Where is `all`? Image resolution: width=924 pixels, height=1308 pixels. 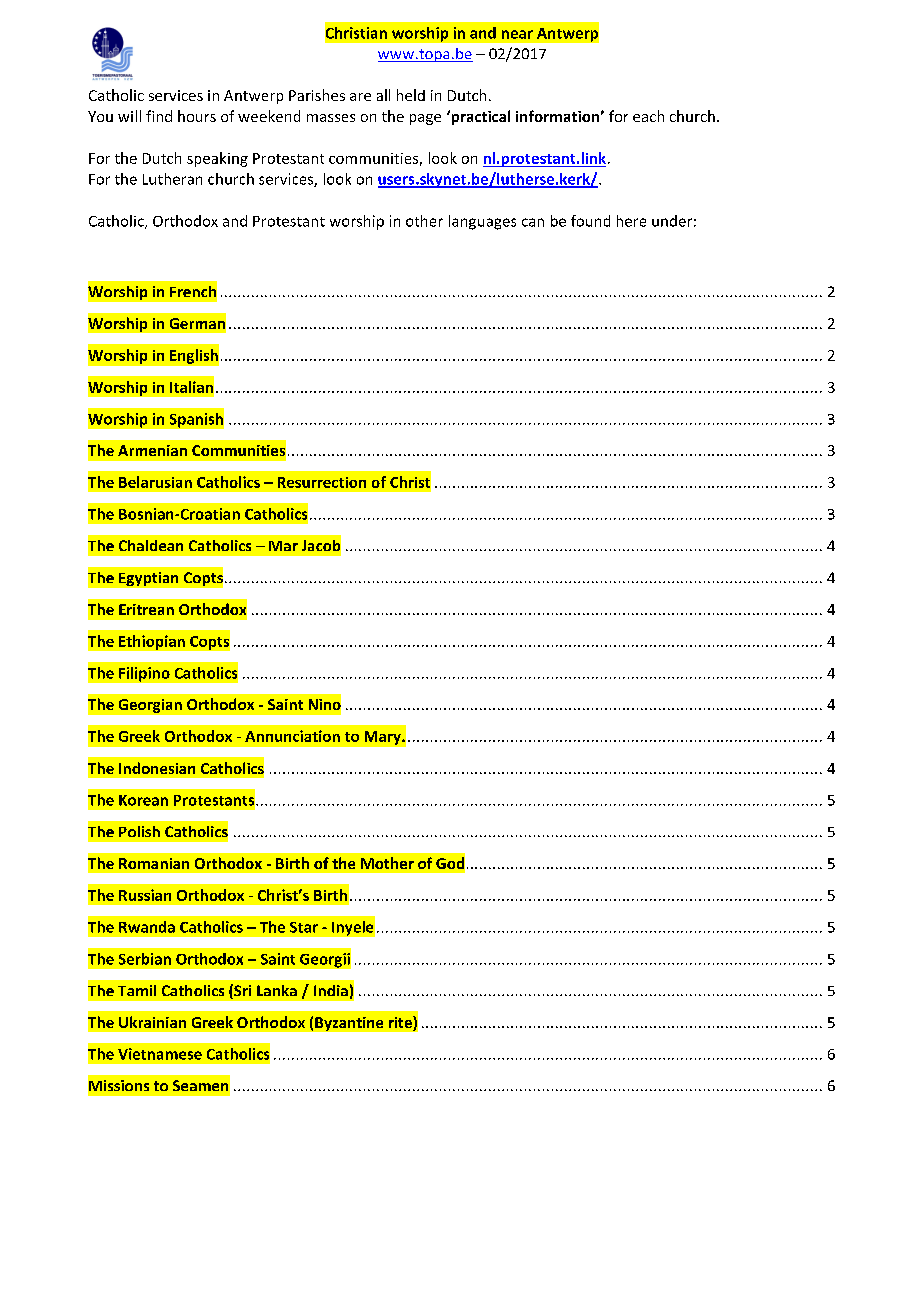
all is located at coordinates (383, 95).
